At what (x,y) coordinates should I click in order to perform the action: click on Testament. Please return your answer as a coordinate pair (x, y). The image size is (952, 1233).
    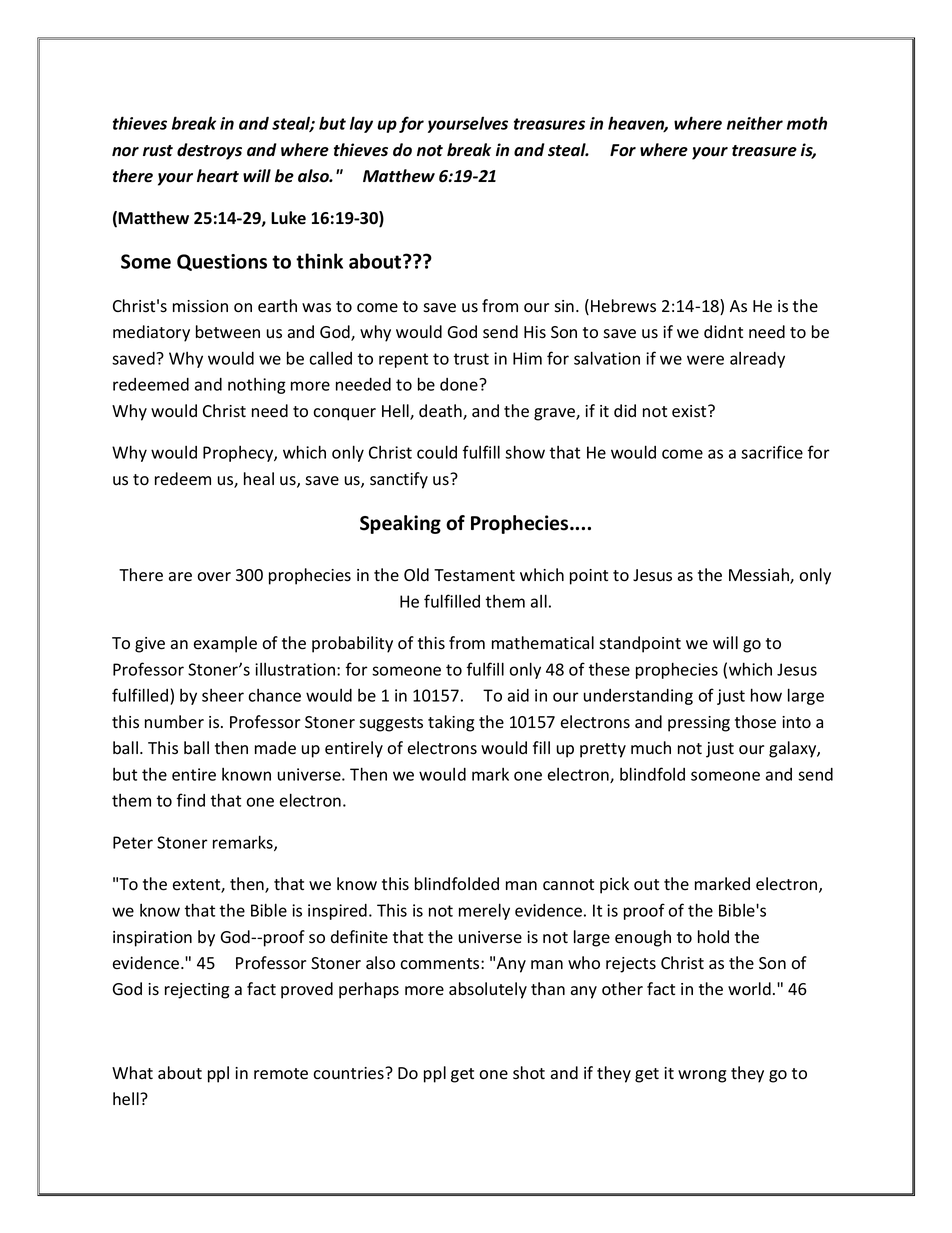
    Looking at the image, I should click on (474, 575).
